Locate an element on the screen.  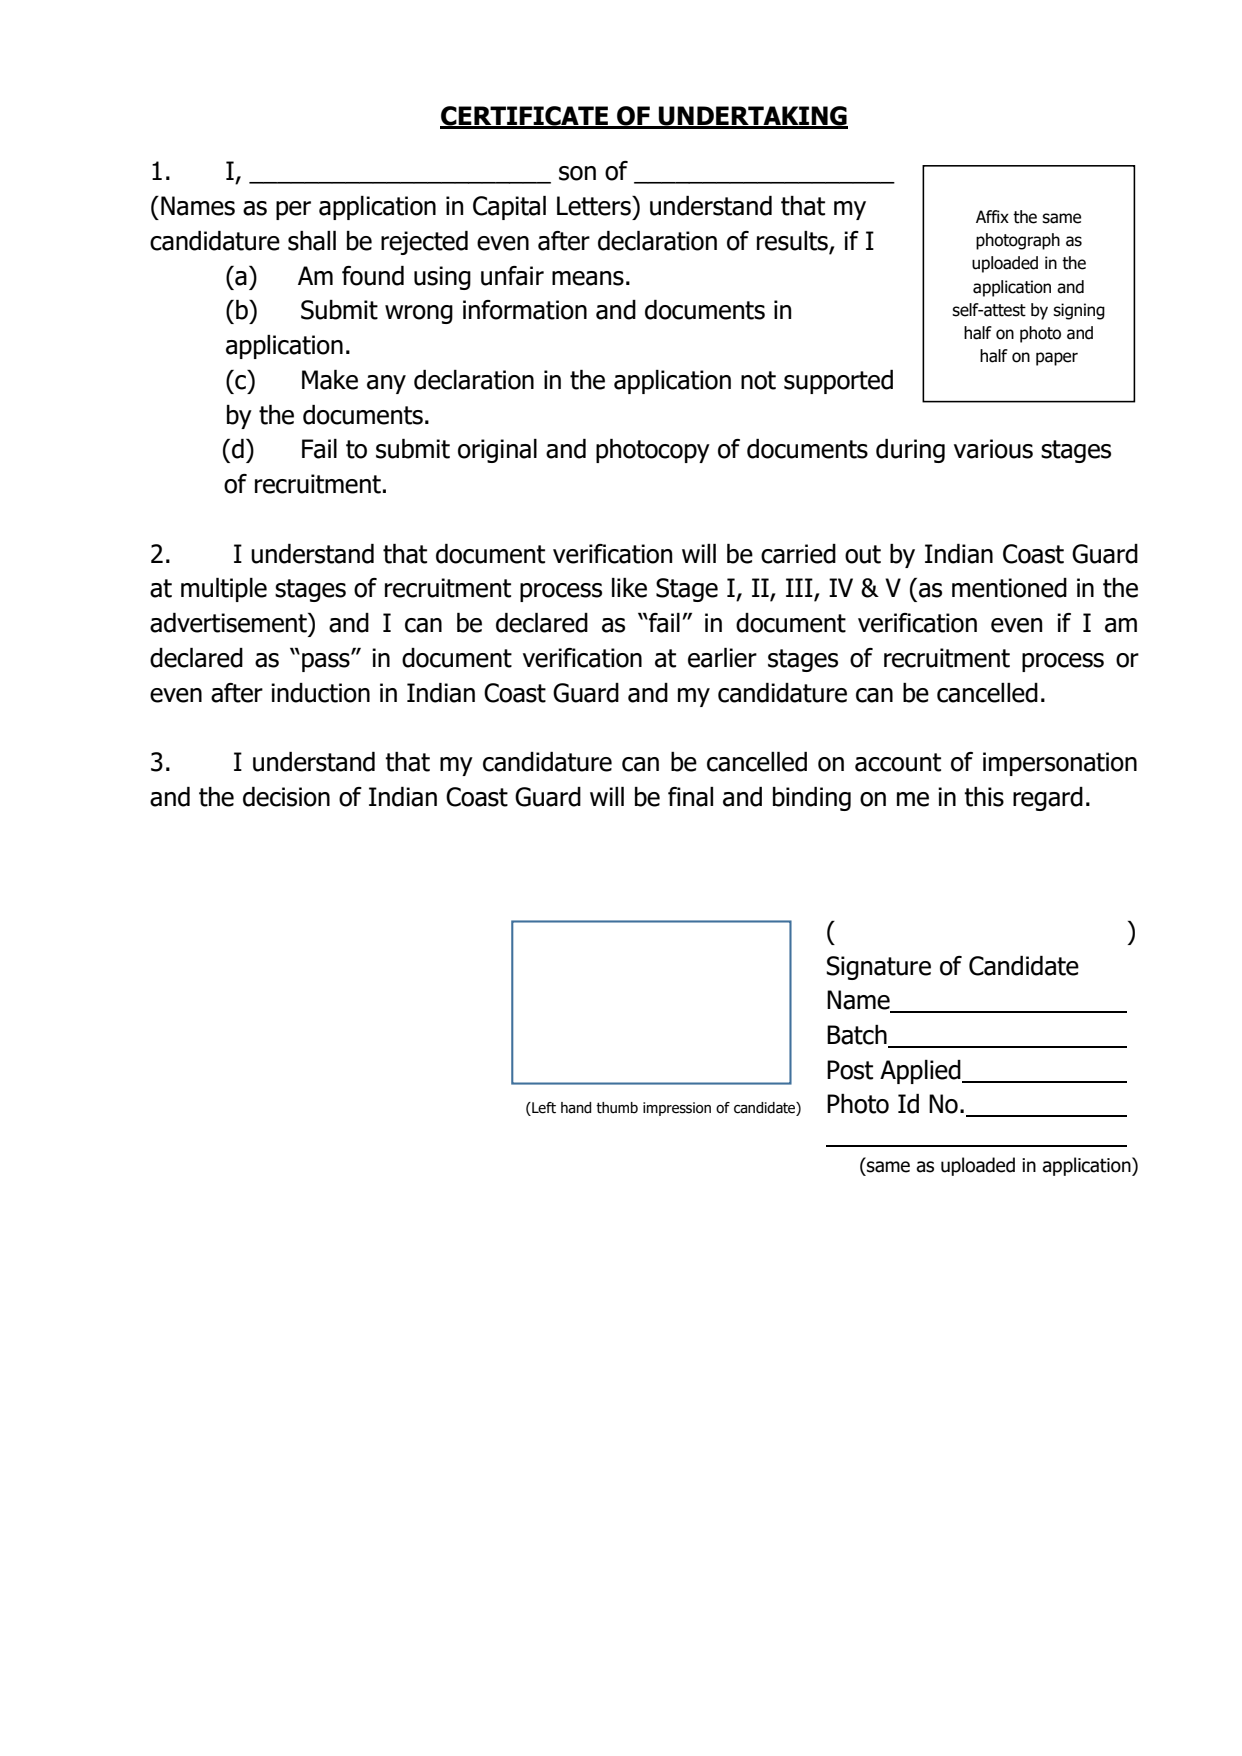
this is located at coordinates (984, 797).
